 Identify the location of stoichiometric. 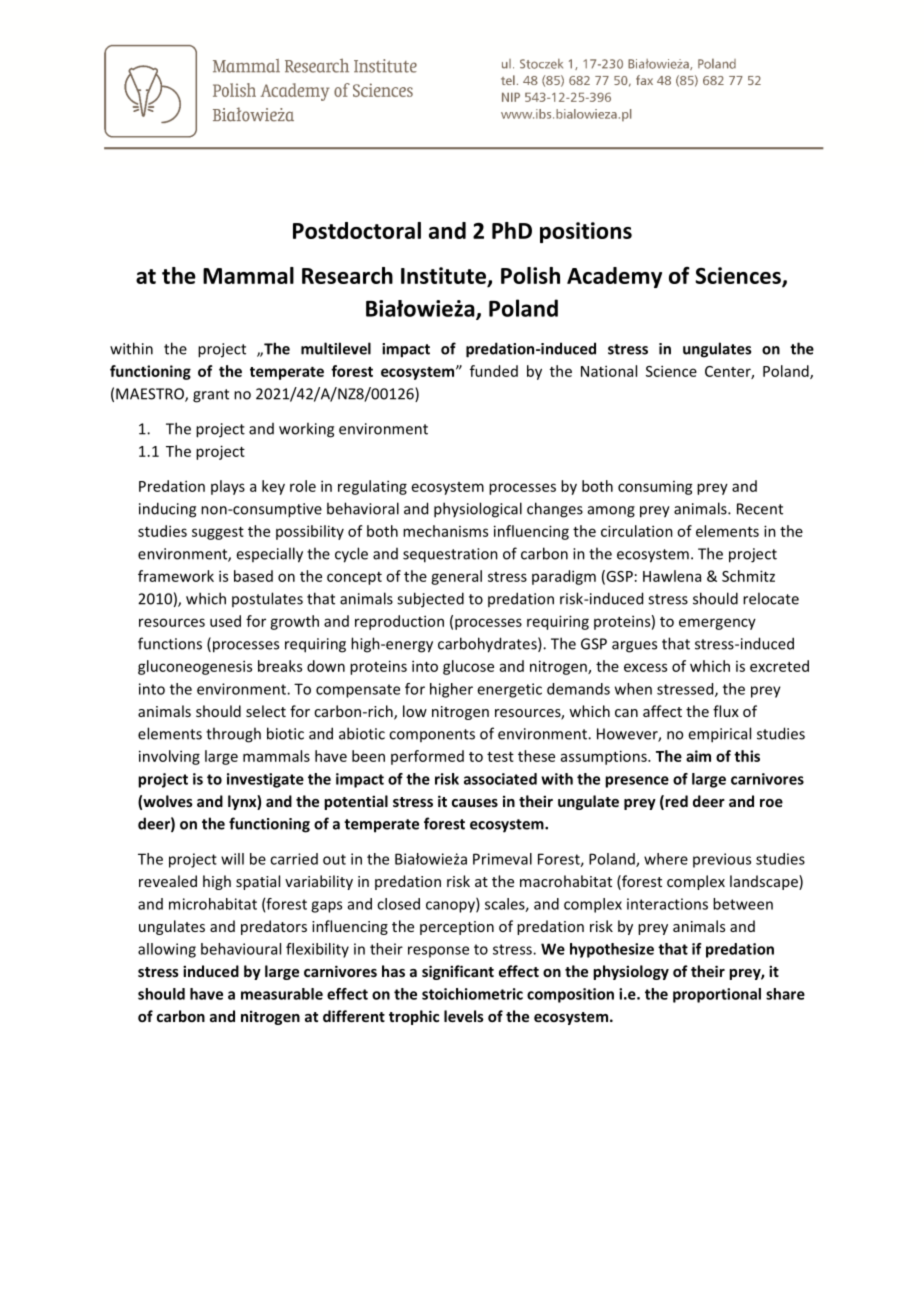
(472, 994).
